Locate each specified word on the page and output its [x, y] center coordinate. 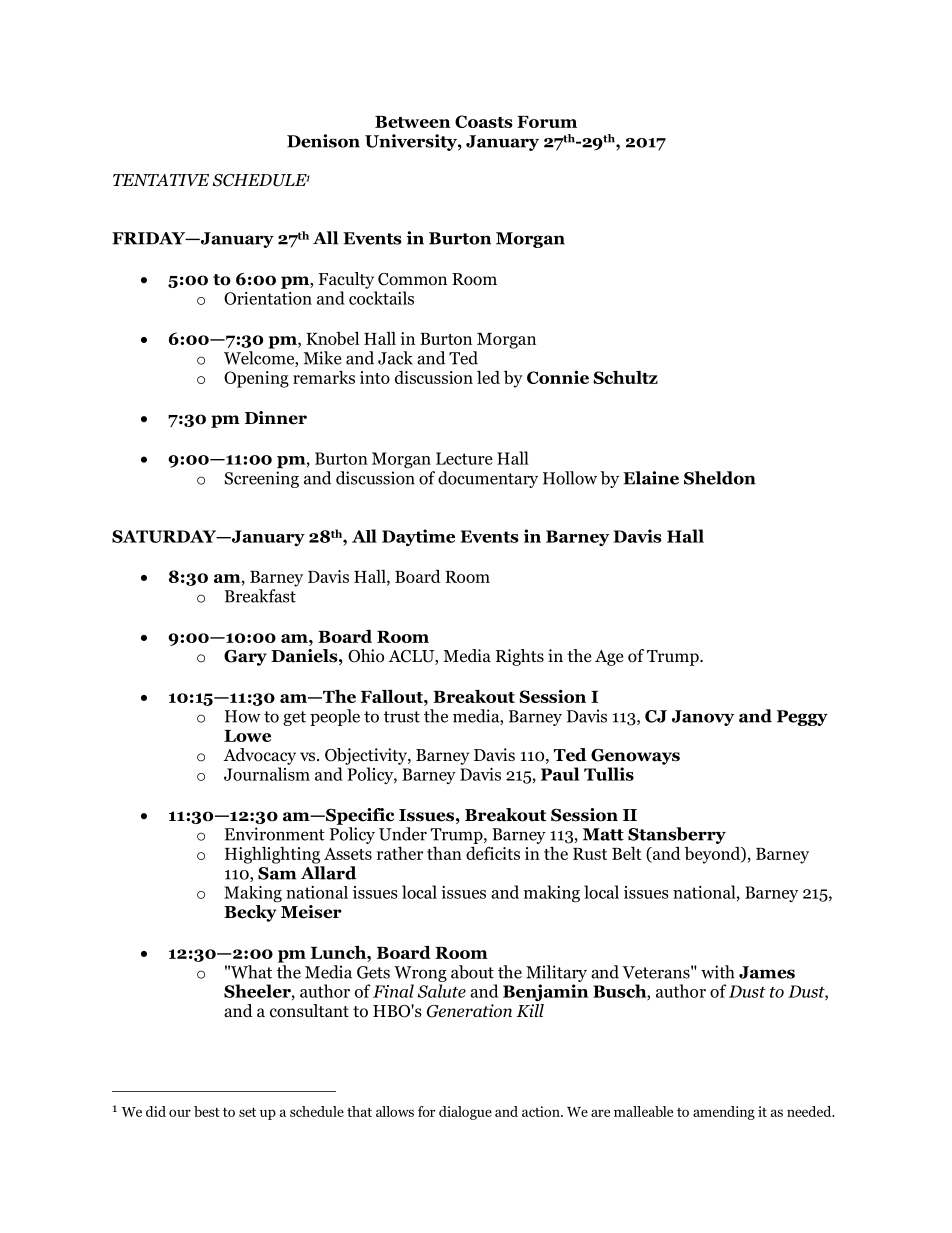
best [207, 1111]
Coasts [484, 121]
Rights [520, 657]
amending [724, 1113]
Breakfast [260, 596]
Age [609, 658]
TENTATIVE [161, 180]
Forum [547, 122]
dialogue [465, 1113]
